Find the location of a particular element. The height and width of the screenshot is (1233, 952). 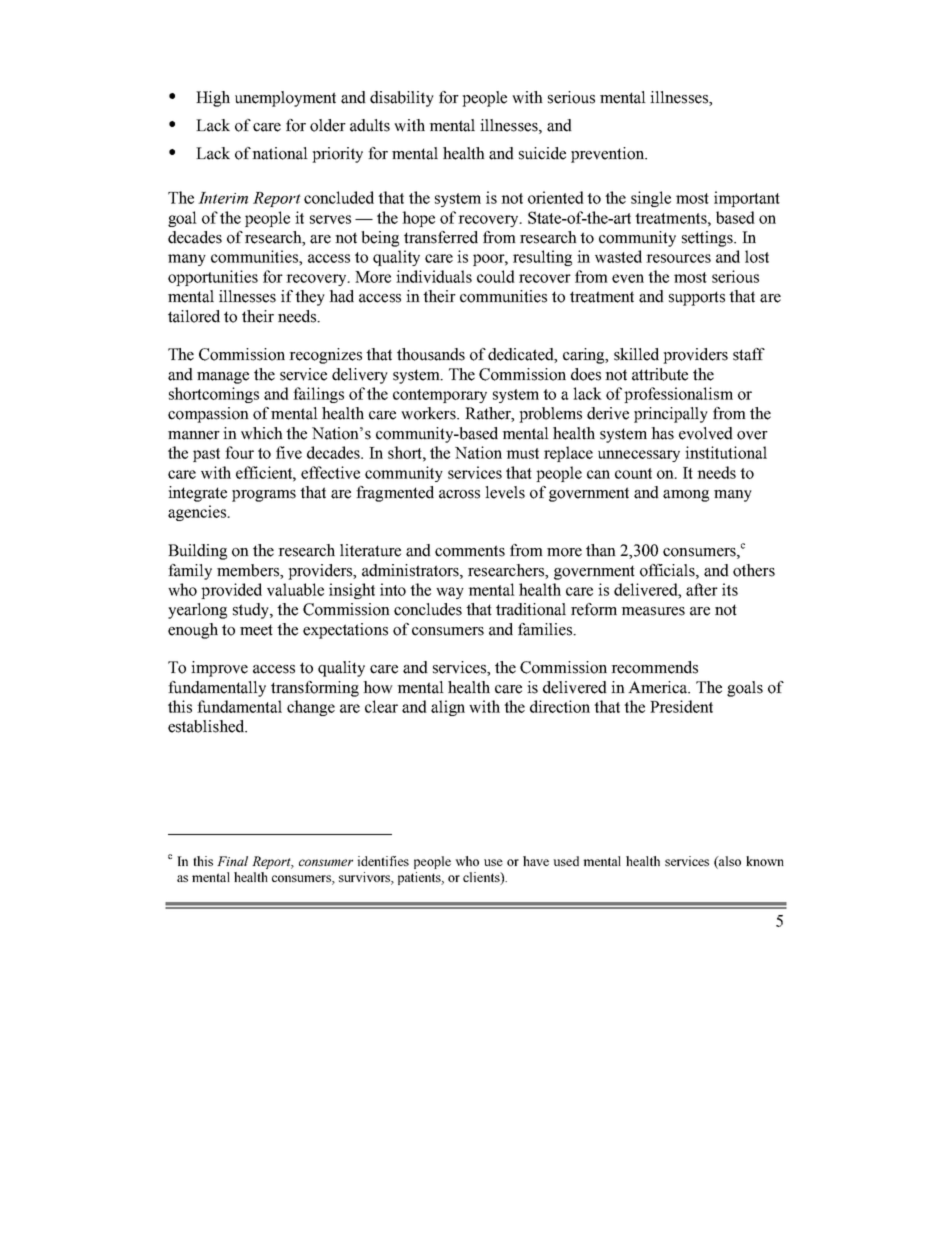

across is located at coordinates (459, 494).
